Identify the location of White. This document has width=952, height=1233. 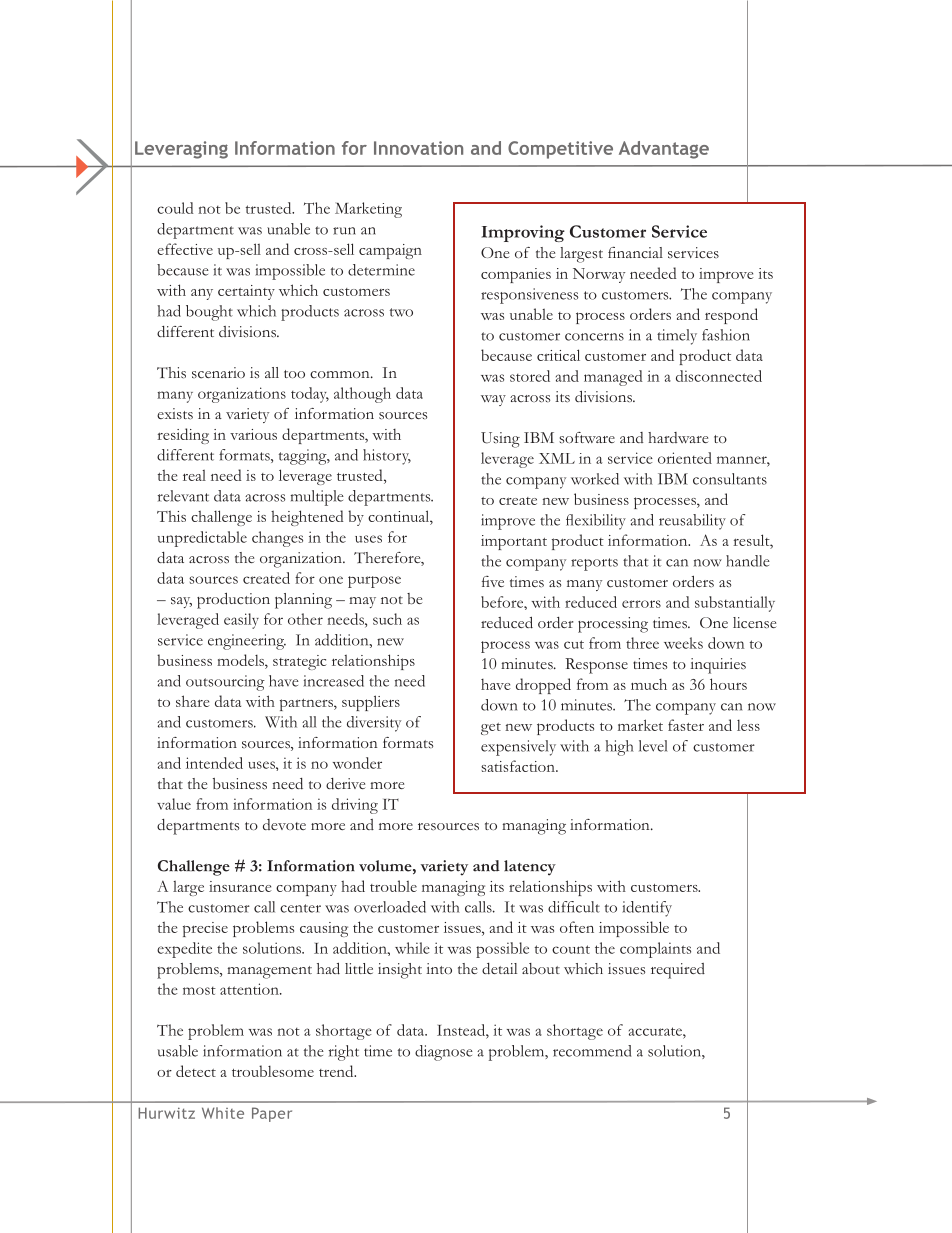
(223, 1113).
